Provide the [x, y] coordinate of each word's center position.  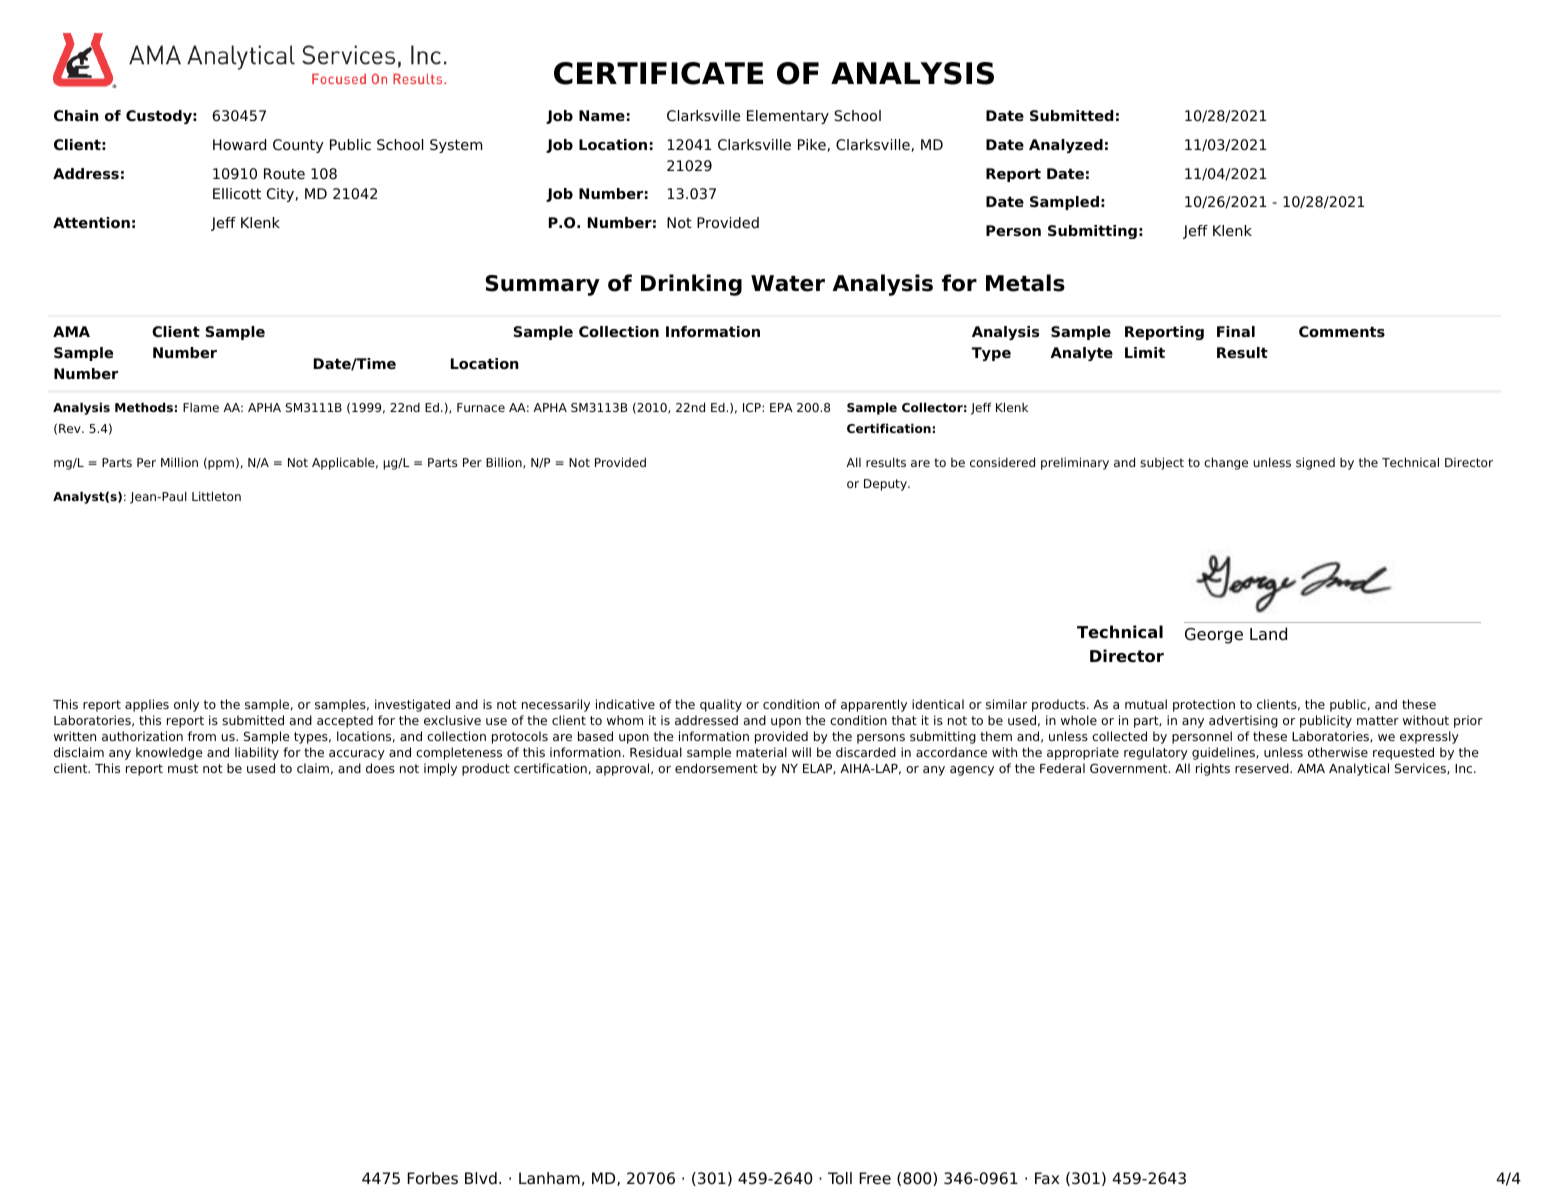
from [202, 736]
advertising [1243, 721]
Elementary [788, 117]
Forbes [432, 1178]
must [183, 768]
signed [1315, 463]
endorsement [716, 768]
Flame [201, 407]
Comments [1342, 332]
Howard [239, 144]
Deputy [886, 485]
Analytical [1359, 769]
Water [788, 283]
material [761, 752]
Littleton [216, 496]
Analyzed [1066, 146]
